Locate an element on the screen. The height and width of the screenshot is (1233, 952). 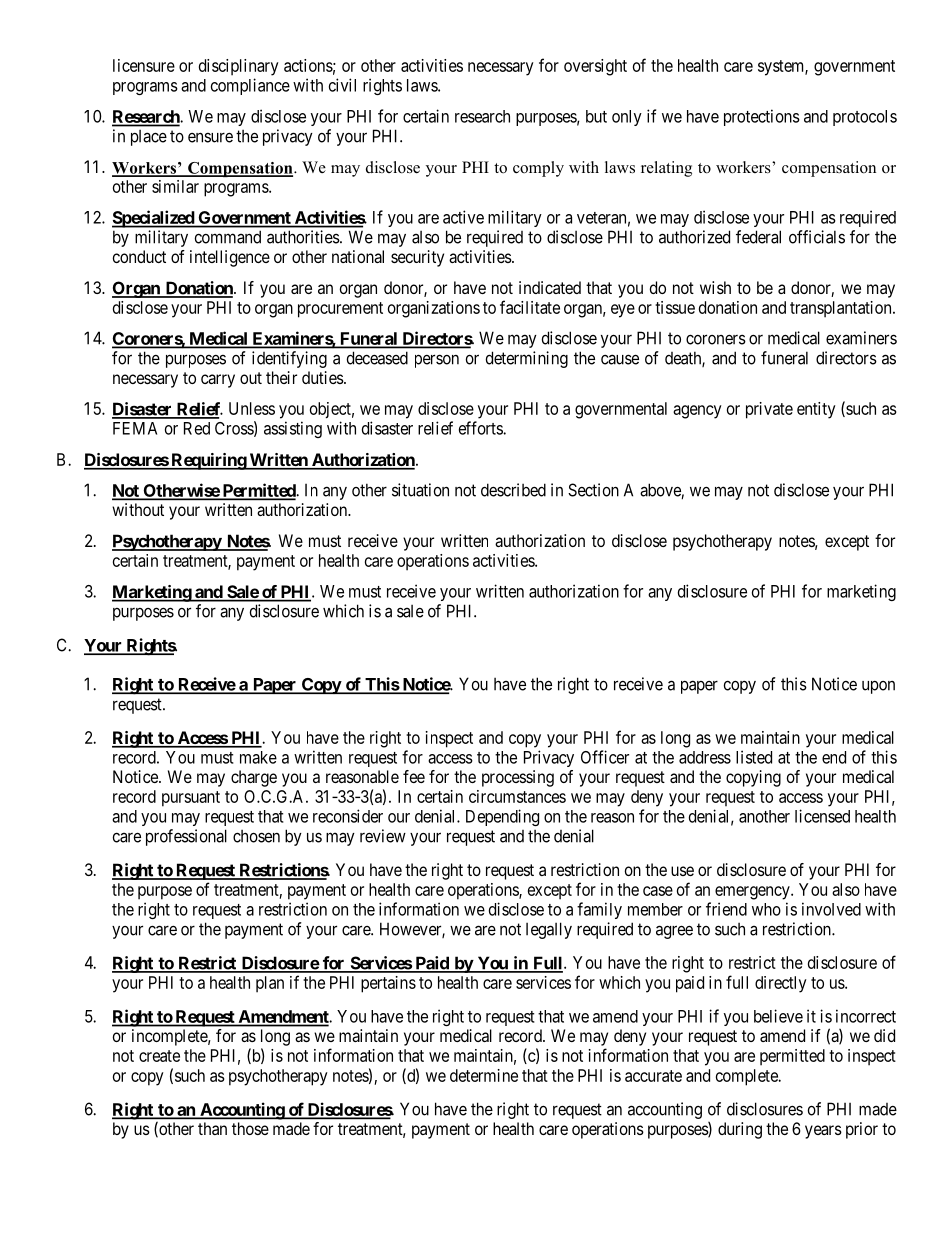
protections is located at coordinates (762, 117).
